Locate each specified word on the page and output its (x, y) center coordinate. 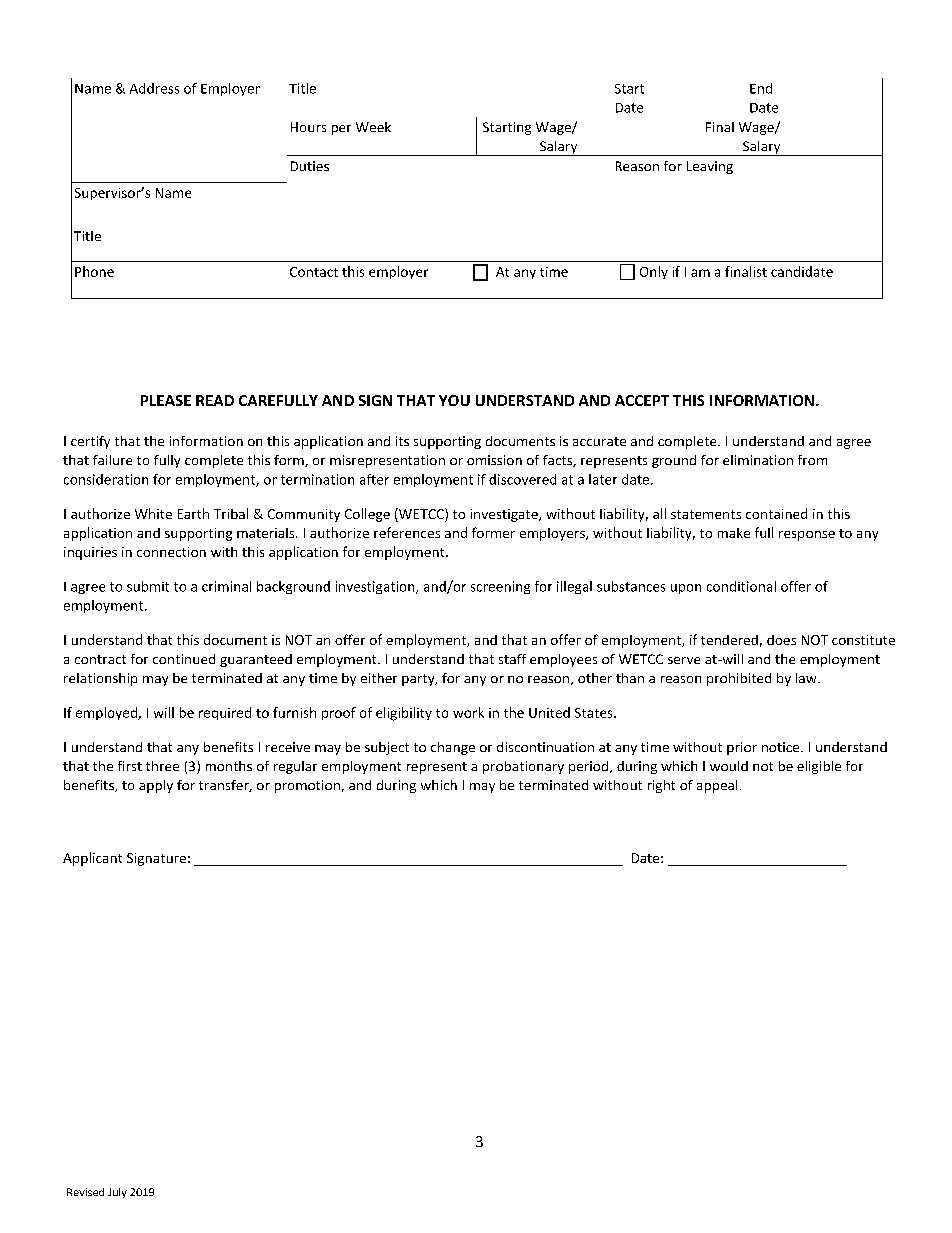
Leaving (710, 167)
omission (494, 460)
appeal (717, 786)
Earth (193, 513)
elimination (758, 460)
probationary (523, 767)
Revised (85, 1192)
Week (373, 127)
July (117, 1193)
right (661, 786)
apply (156, 786)
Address (154, 88)
